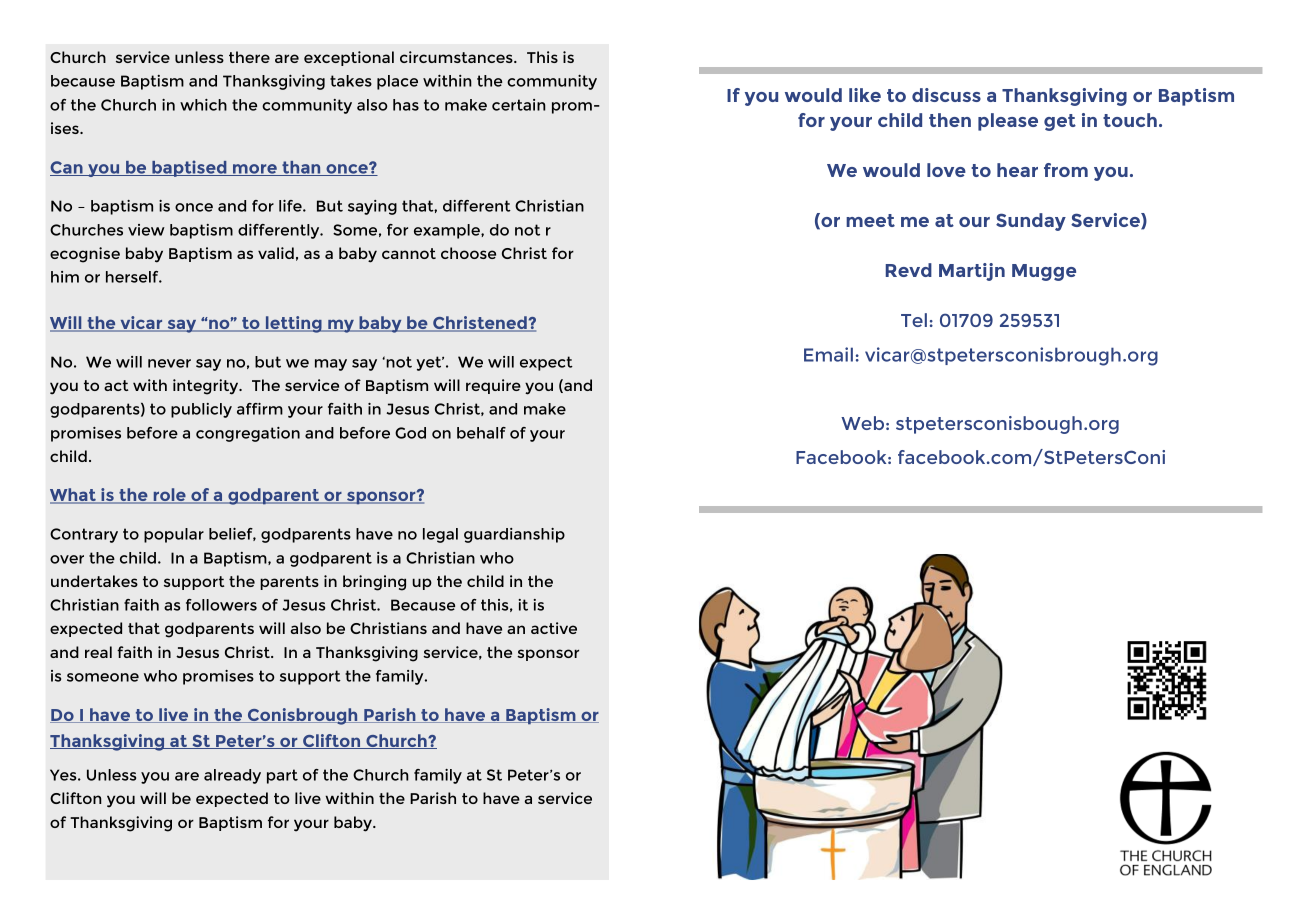 This screenshot has height=924, width=1308. Describe the element at coordinates (554, 628) in the screenshot. I see `active` at that location.
